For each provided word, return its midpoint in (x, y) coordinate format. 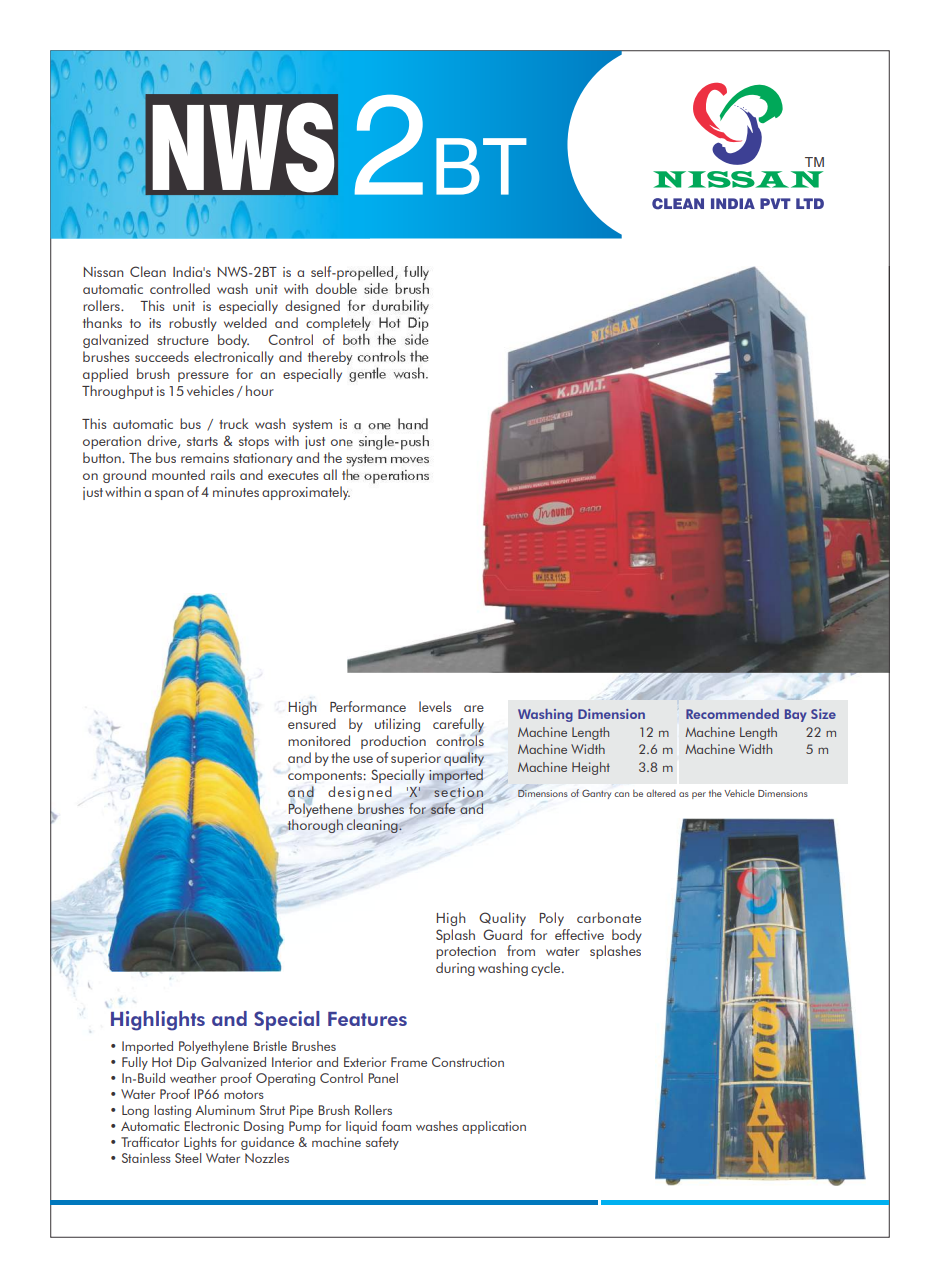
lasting (172, 1111)
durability (400, 307)
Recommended (732, 714)
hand (413, 424)
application (494, 1127)
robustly (193, 324)
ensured (312, 723)
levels (435, 706)
